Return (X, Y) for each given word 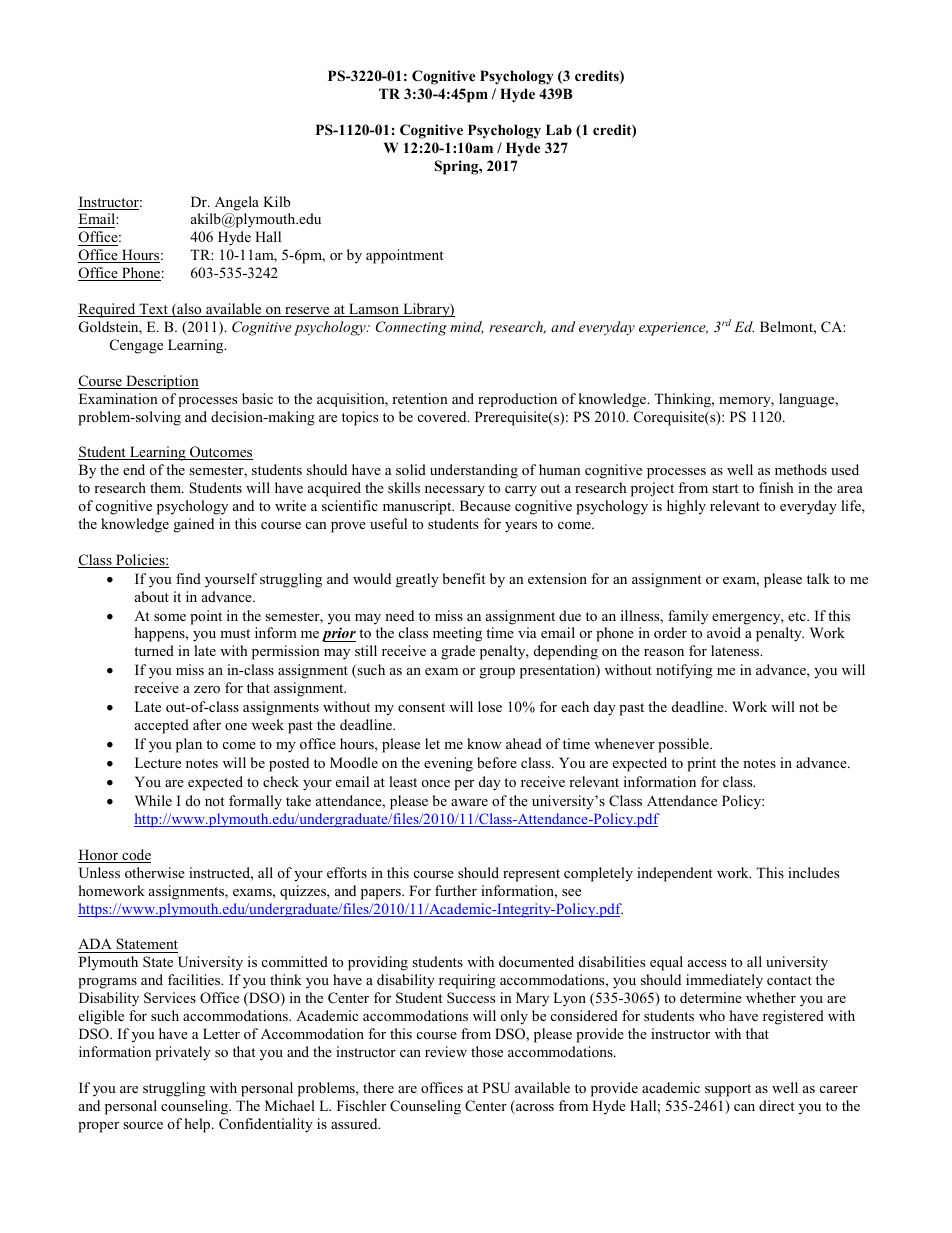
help (199, 1125)
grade (458, 652)
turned (154, 650)
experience (673, 329)
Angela (237, 203)
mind (467, 327)
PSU (496, 1088)
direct (776, 1105)
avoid (724, 632)
